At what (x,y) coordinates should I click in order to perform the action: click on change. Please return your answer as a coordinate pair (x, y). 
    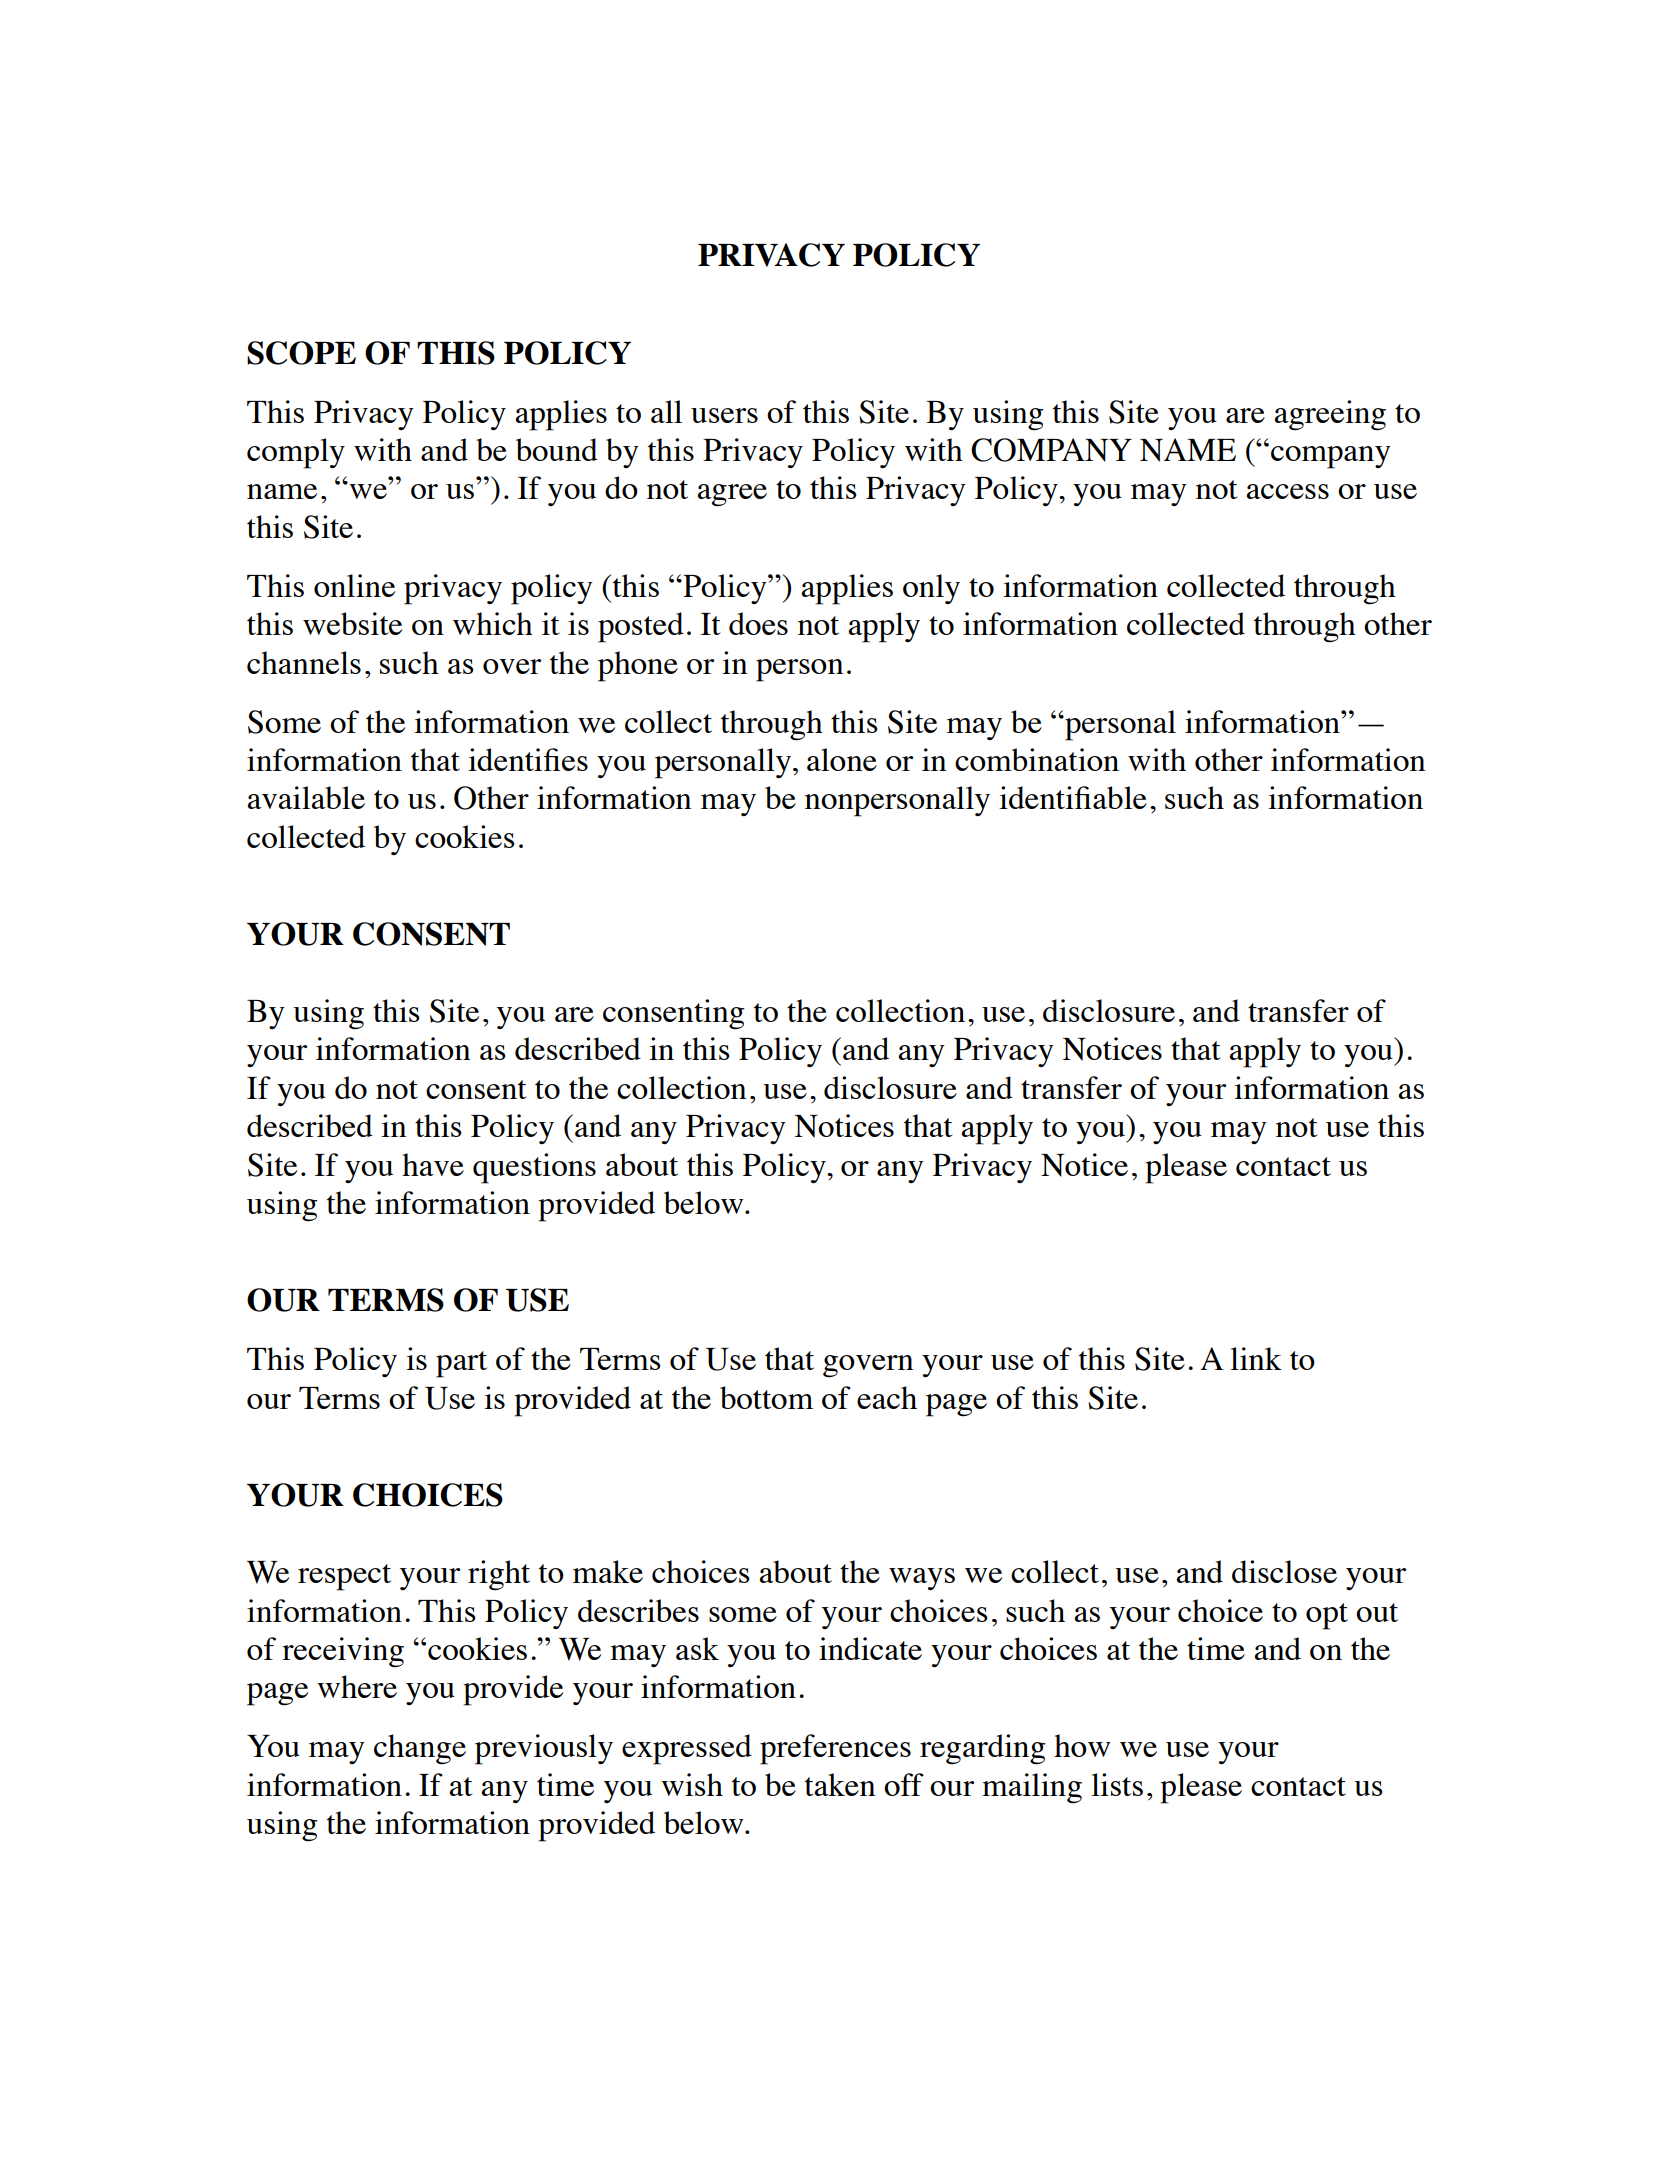
    Looking at the image, I should click on (420, 1749).
